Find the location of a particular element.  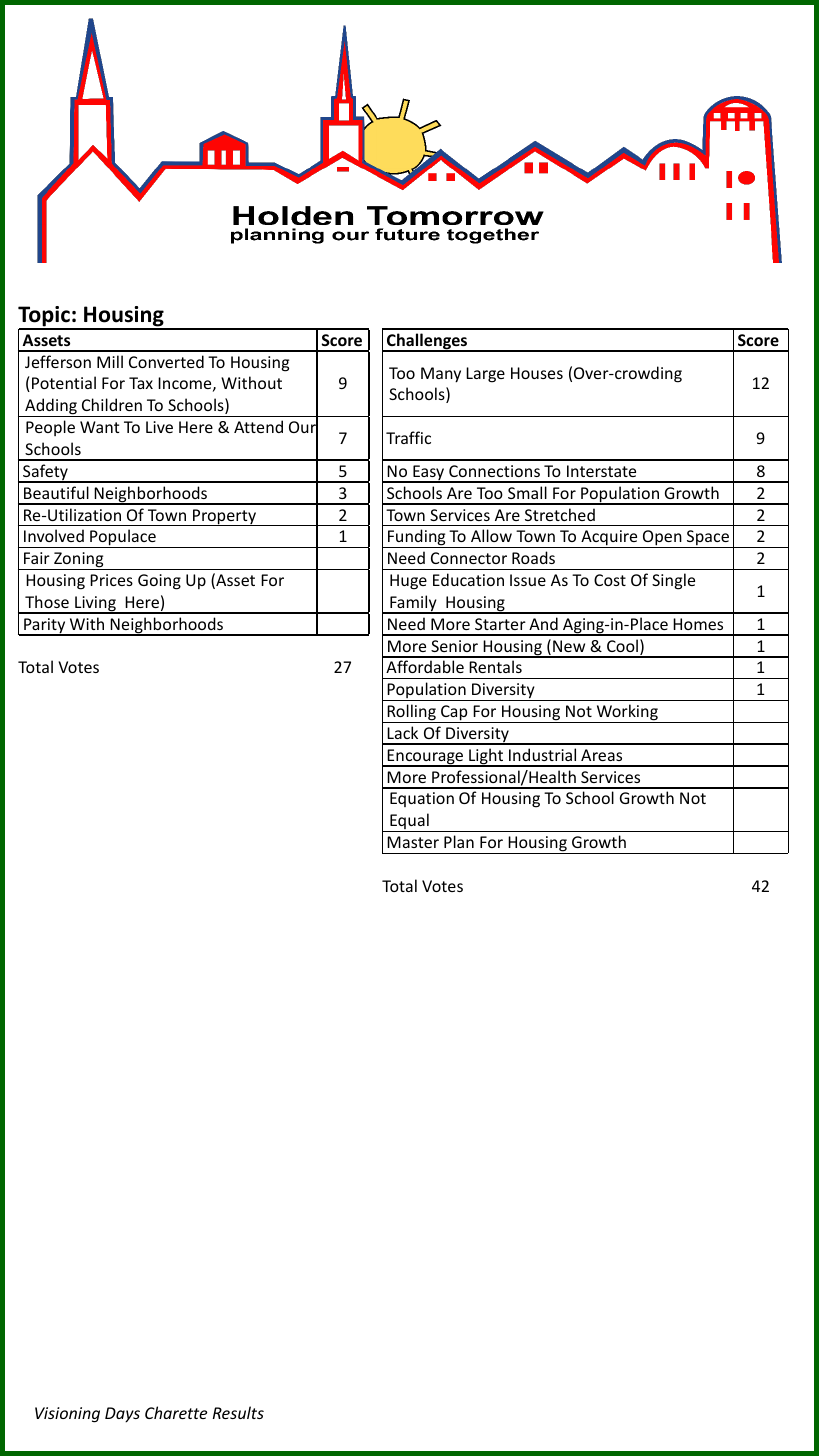

Parity is located at coordinates (45, 627).
